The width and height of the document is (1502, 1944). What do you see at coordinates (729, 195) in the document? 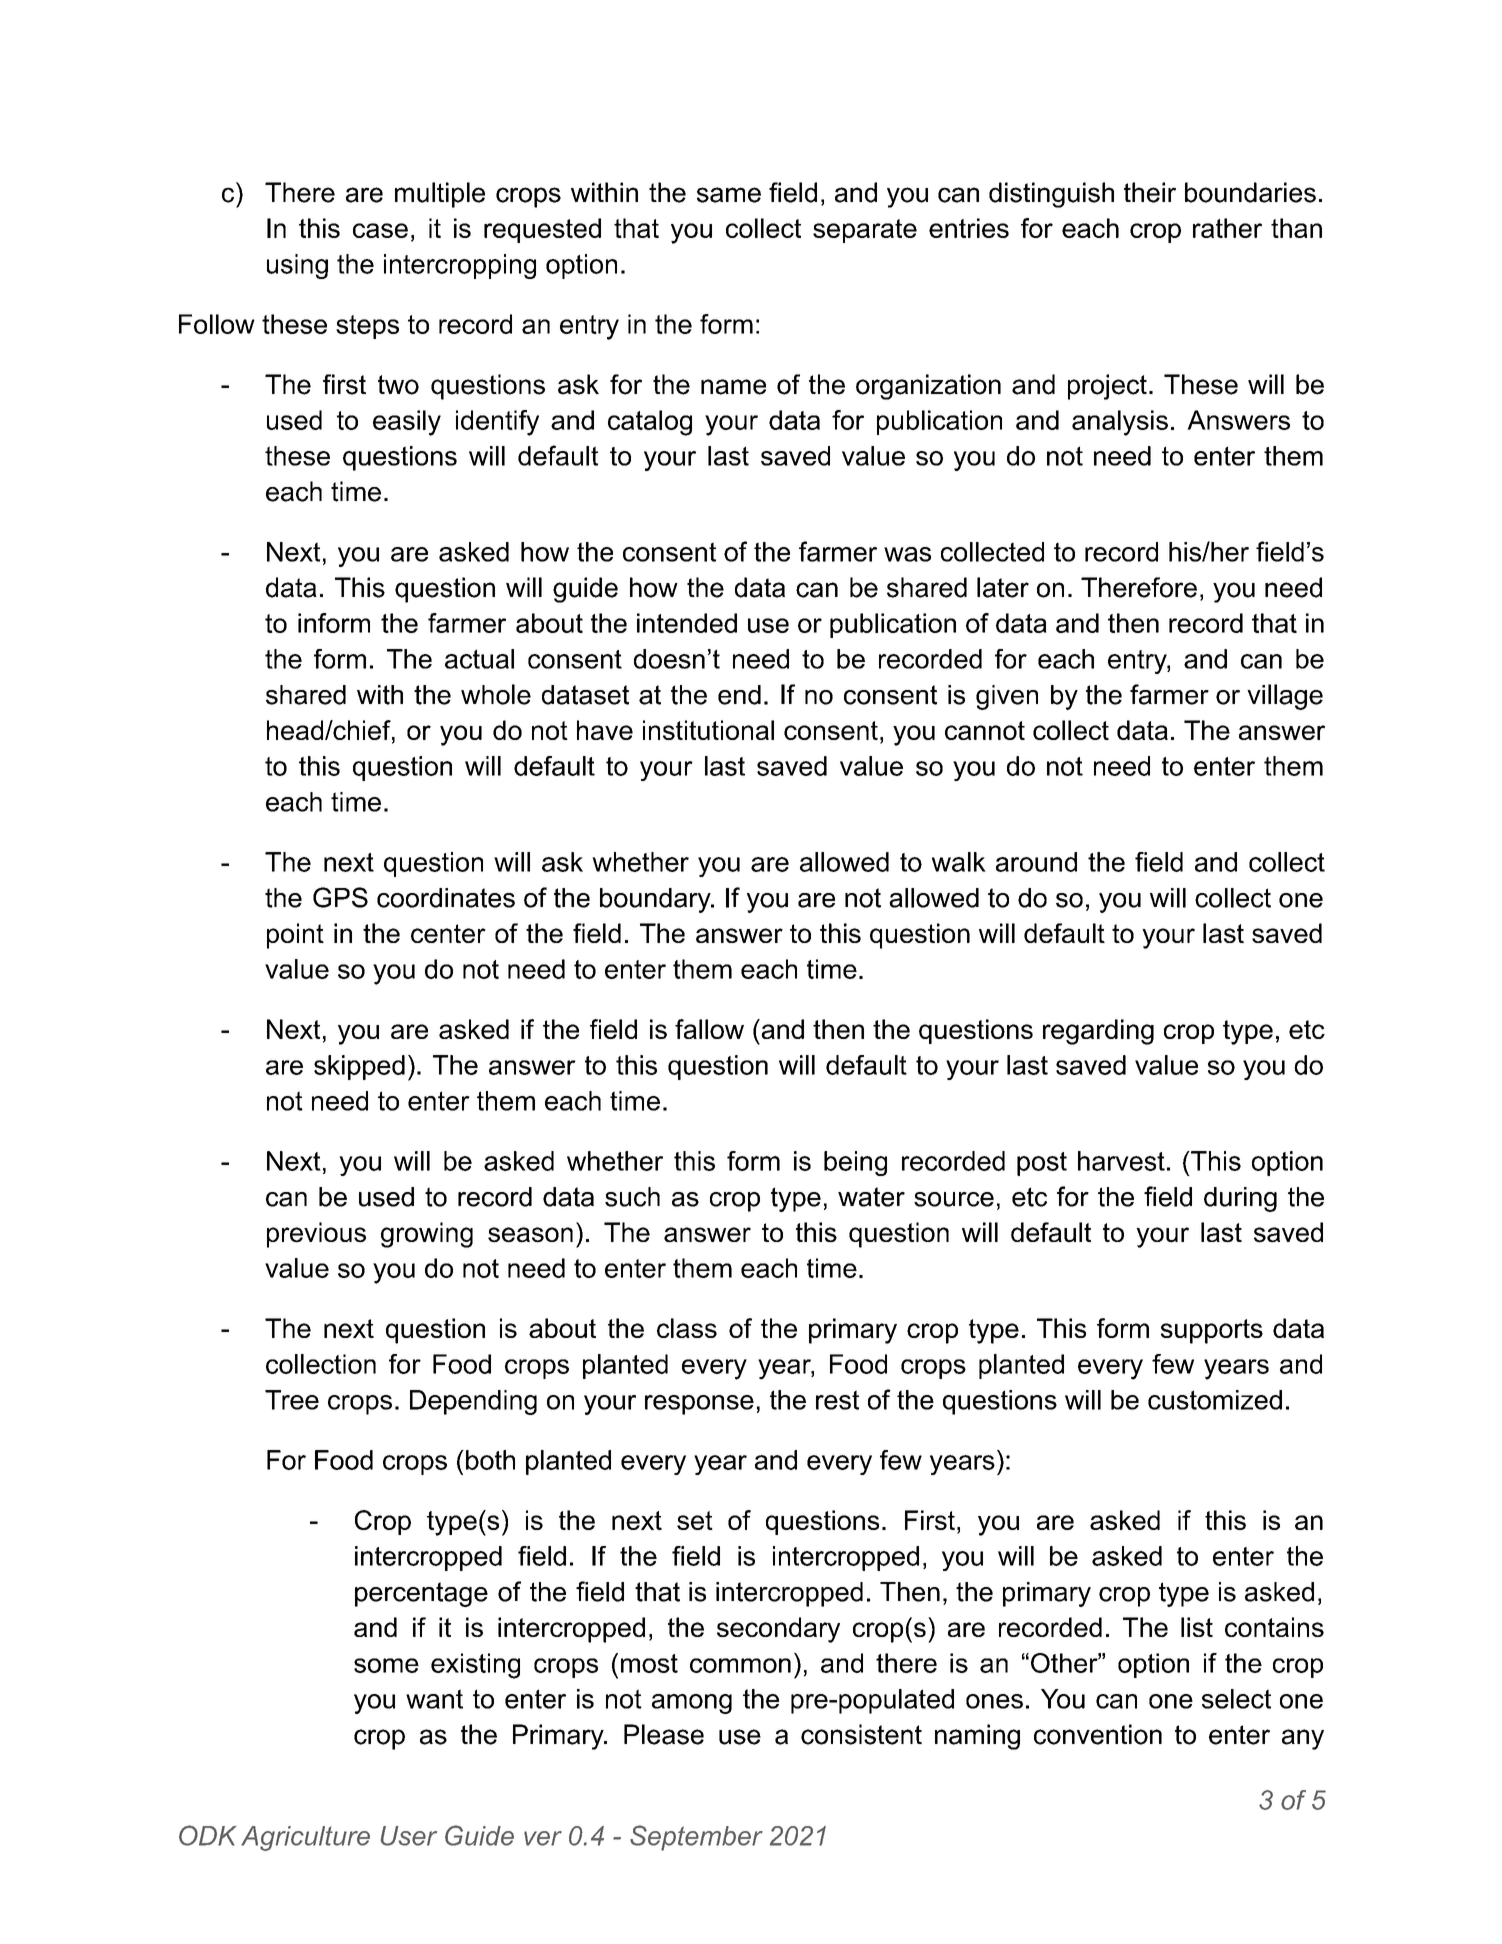
I see `same` at bounding box center [729, 195].
